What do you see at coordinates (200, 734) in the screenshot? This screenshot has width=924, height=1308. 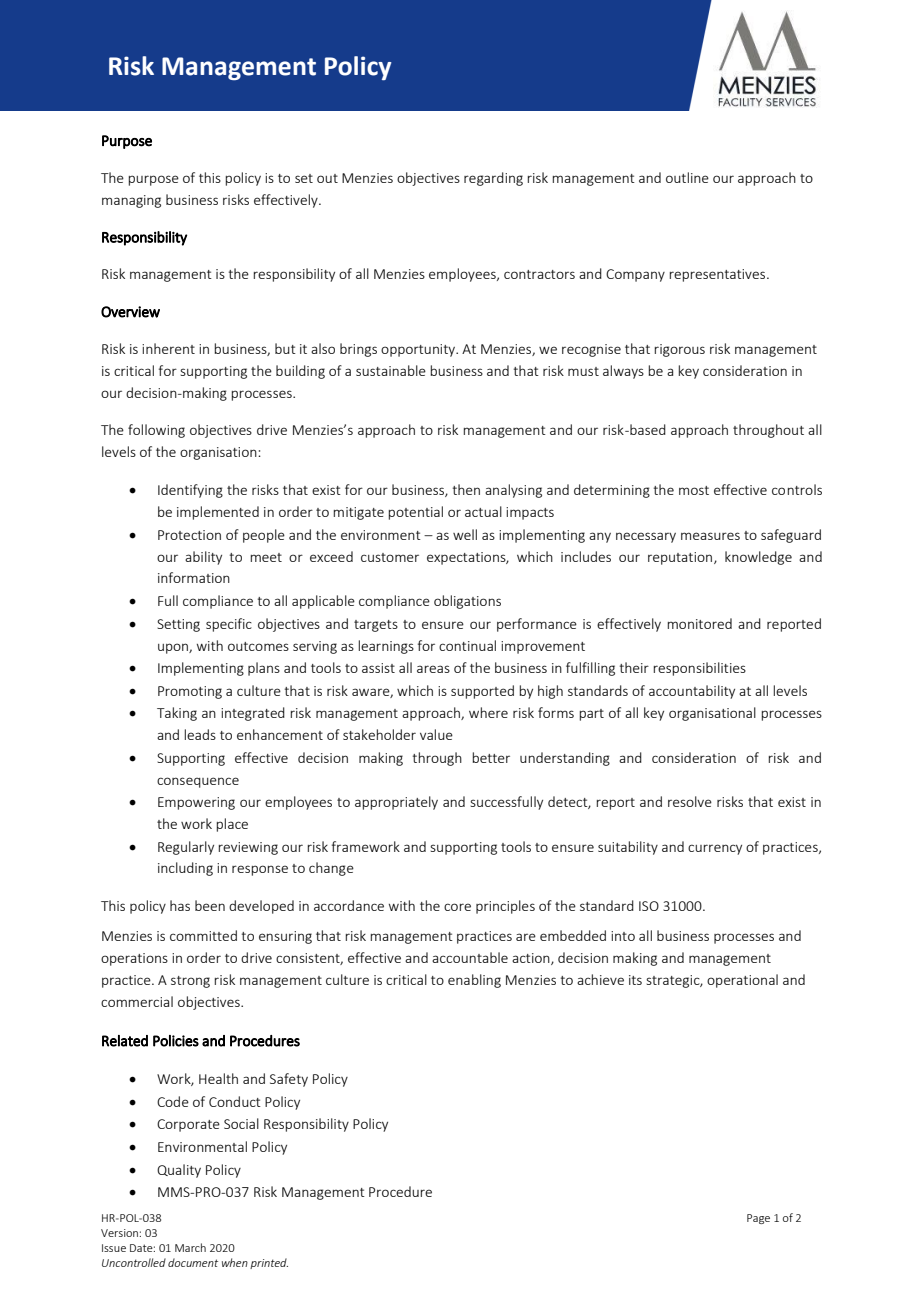 I see `leads` at bounding box center [200, 734].
